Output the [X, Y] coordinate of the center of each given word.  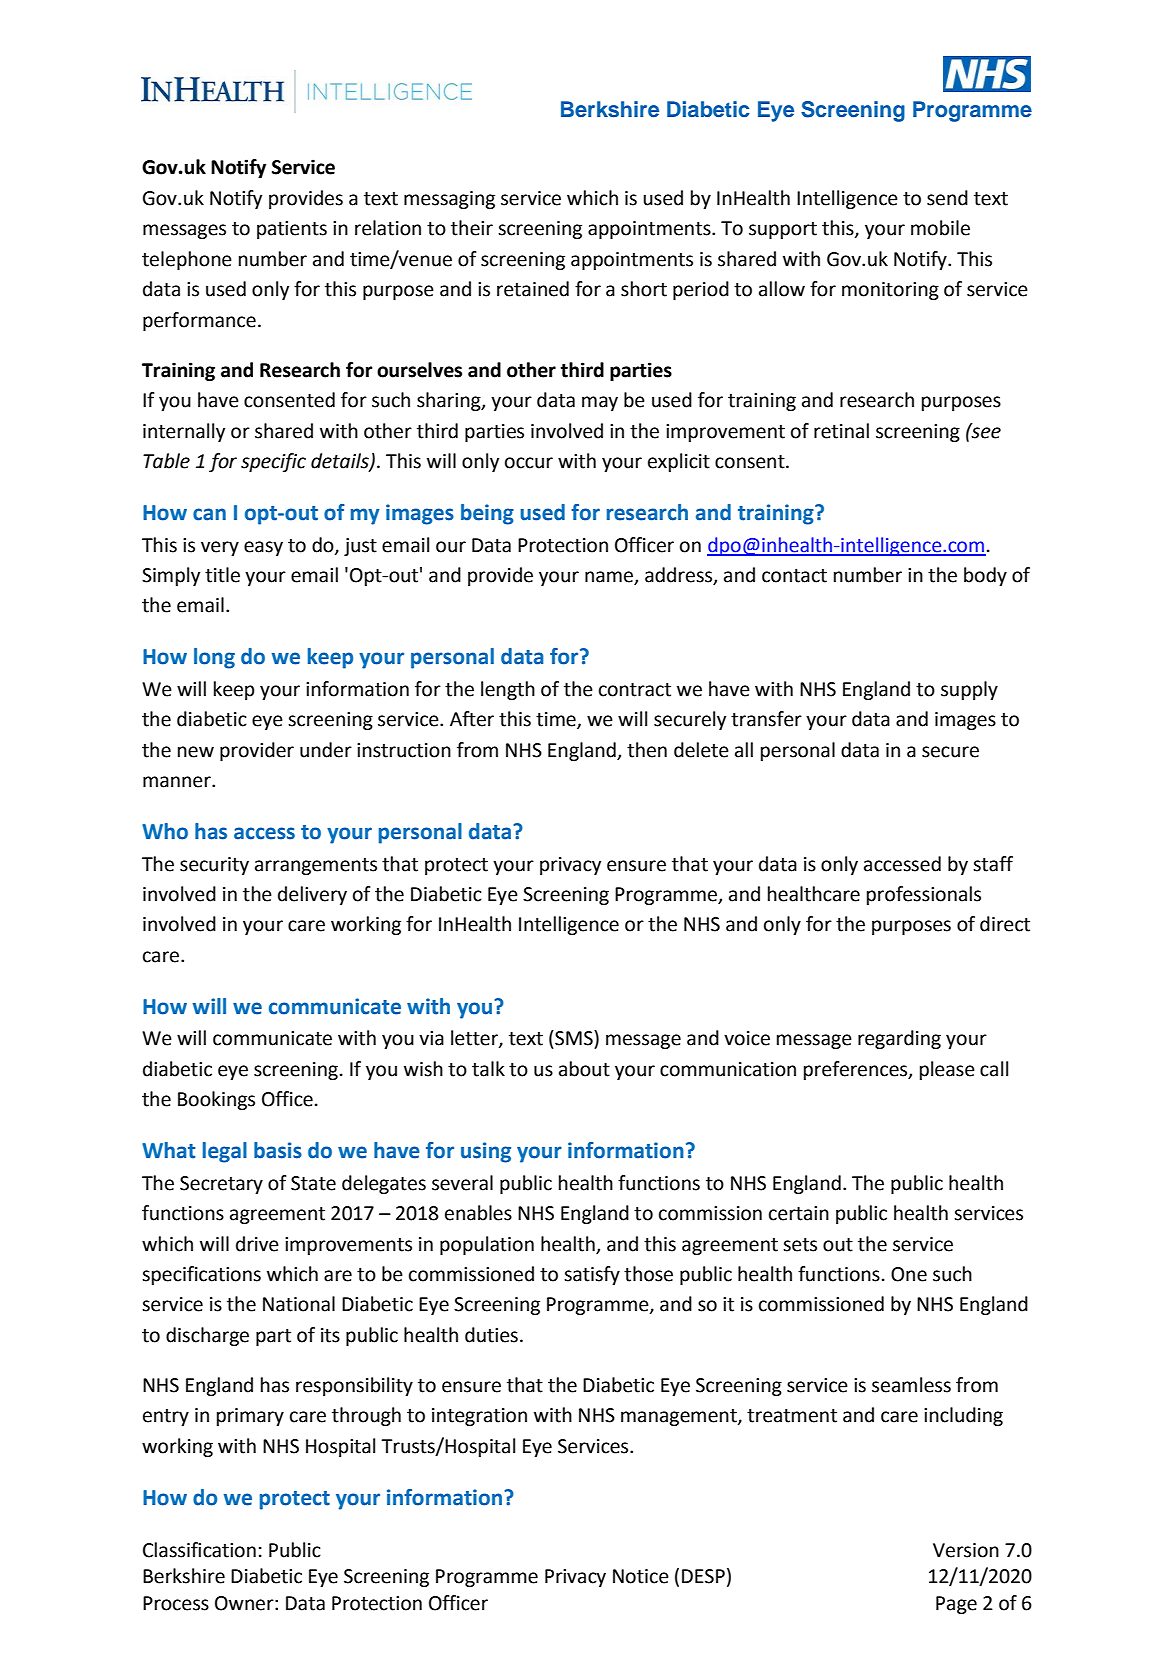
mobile [940, 228]
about [584, 1069]
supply [969, 690]
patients [292, 230]
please [947, 1070]
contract [635, 690]
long [214, 658]
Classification [199, 1550]
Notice [641, 1576]
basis [278, 1150]
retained [533, 289]
